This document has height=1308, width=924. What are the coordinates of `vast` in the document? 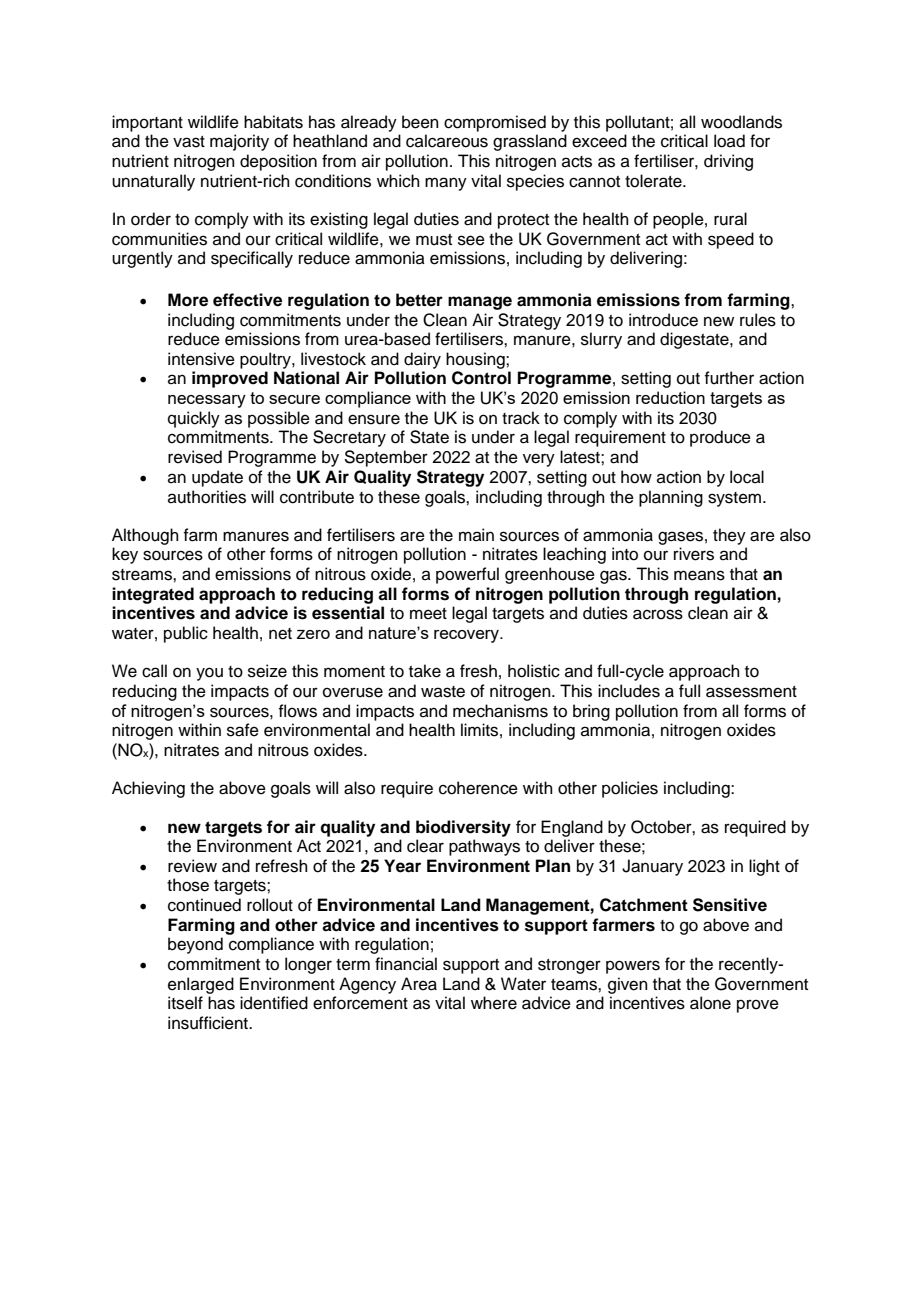 It's located at (189, 142).
